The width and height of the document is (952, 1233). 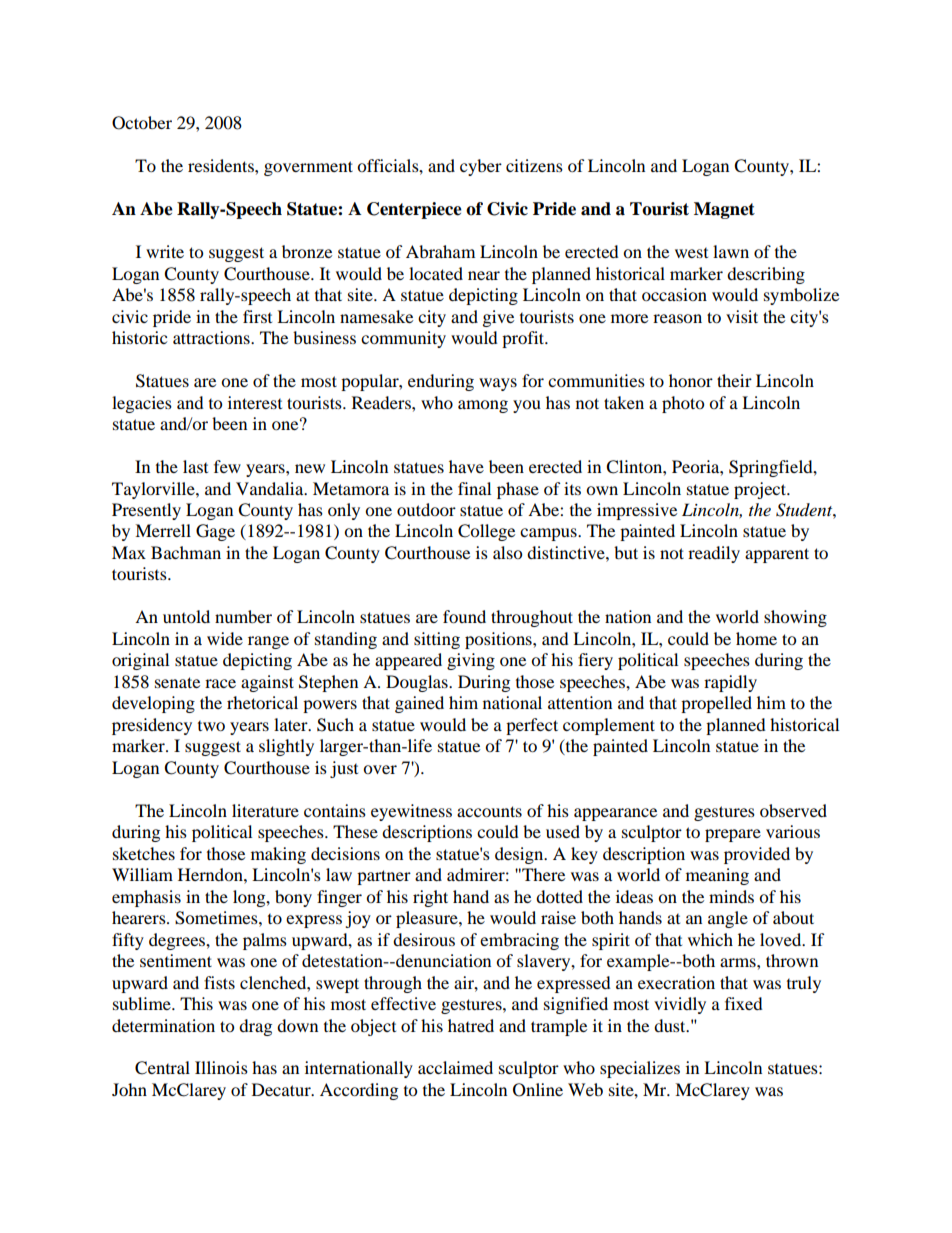 I want to click on project, so click(x=761, y=490).
